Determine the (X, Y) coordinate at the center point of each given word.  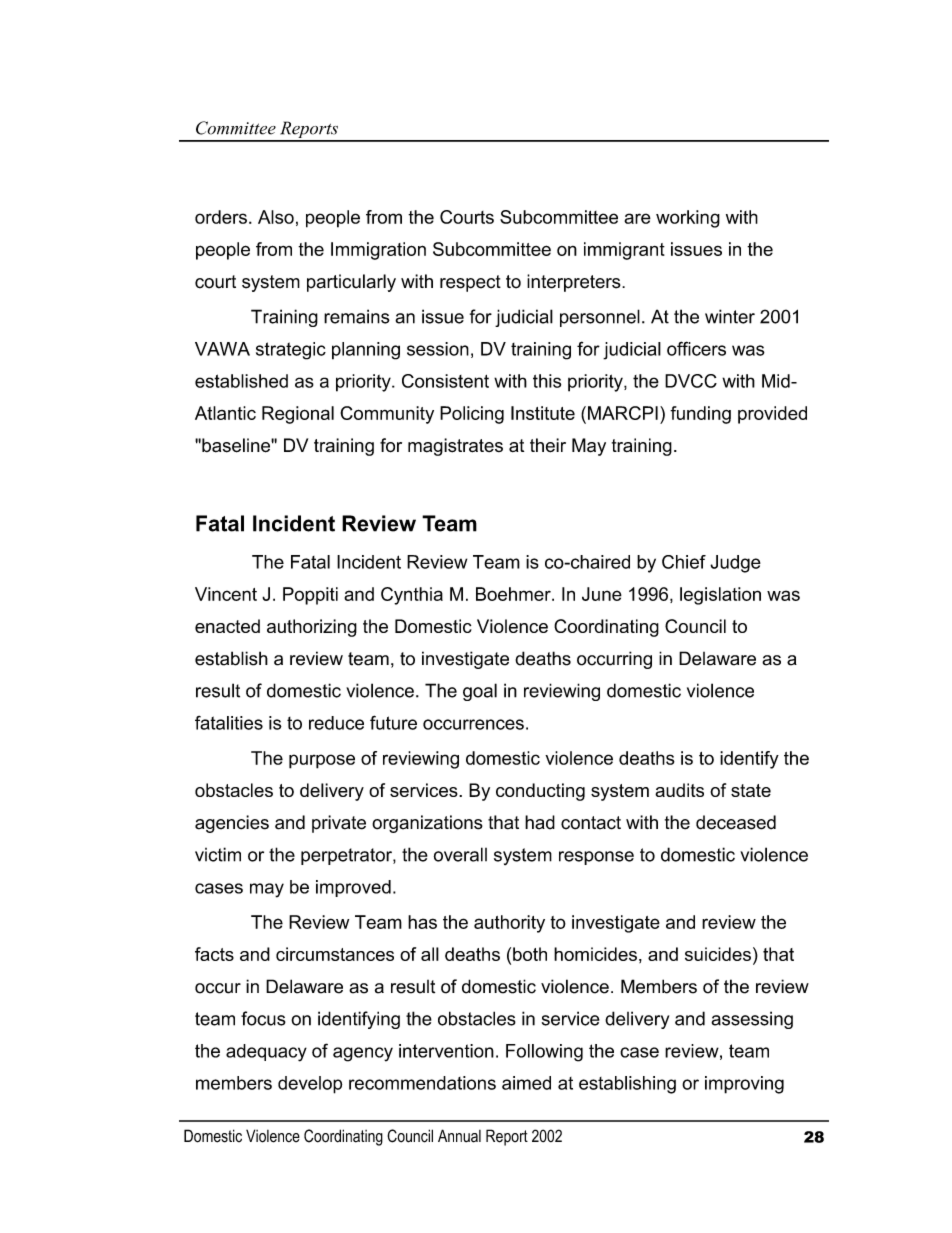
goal (480, 692)
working (688, 219)
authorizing (312, 628)
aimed (526, 1083)
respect (470, 283)
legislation (720, 596)
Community (387, 415)
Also (276, 217)
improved (353, 888)
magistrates (455, 447)
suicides (718, 954)
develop (310, 1085)
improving (744, 1085)
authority (509, 924)
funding (700, 415)
